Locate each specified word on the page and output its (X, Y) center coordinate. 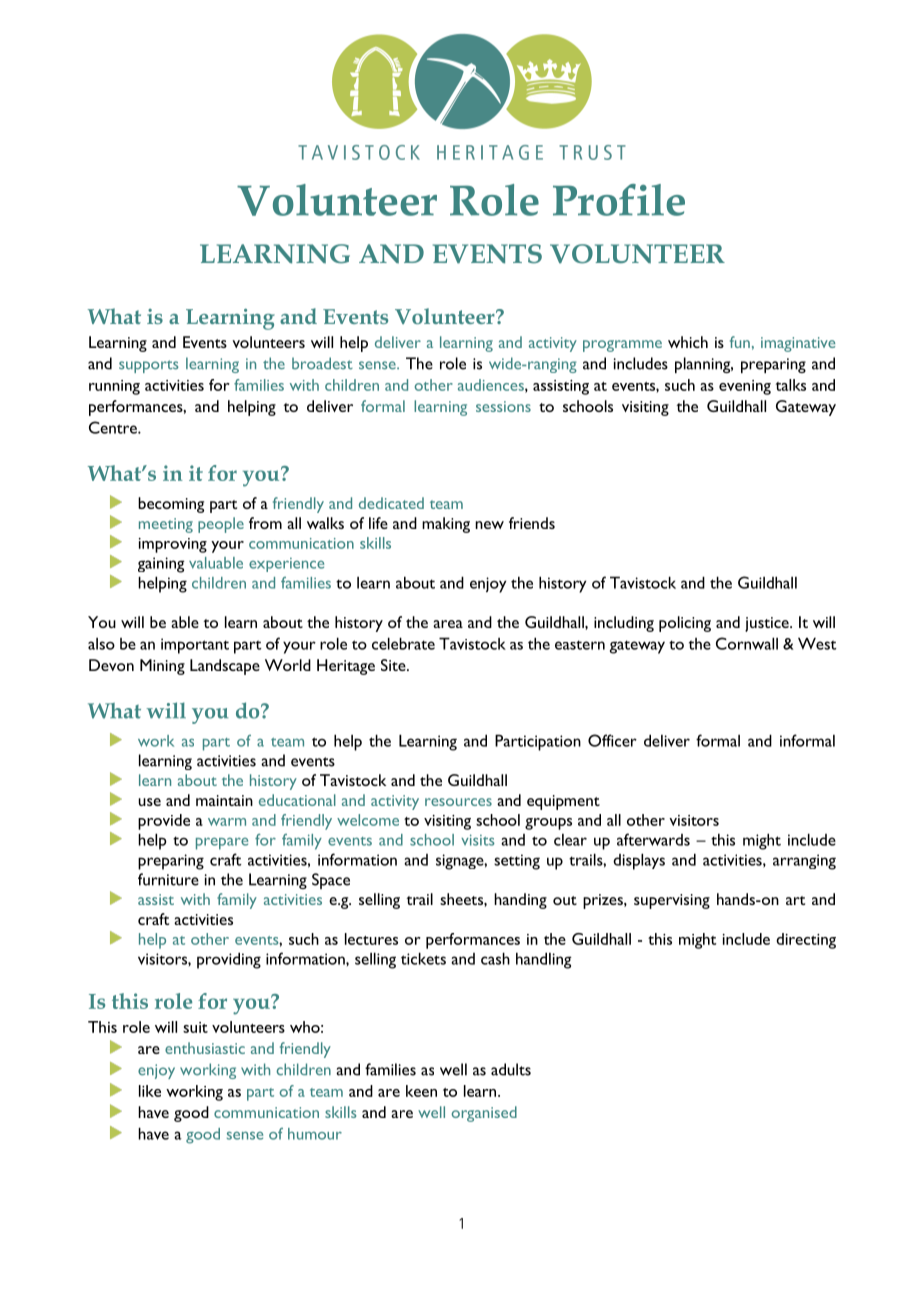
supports (149, 366)
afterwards (653, 839)
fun (740, 342)
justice (768, 624)
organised (484, 1114)
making (446, 525)
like (150, 1091)
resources (458, 802)
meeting (166, 525)
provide (164, 822)
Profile (619, 200)
